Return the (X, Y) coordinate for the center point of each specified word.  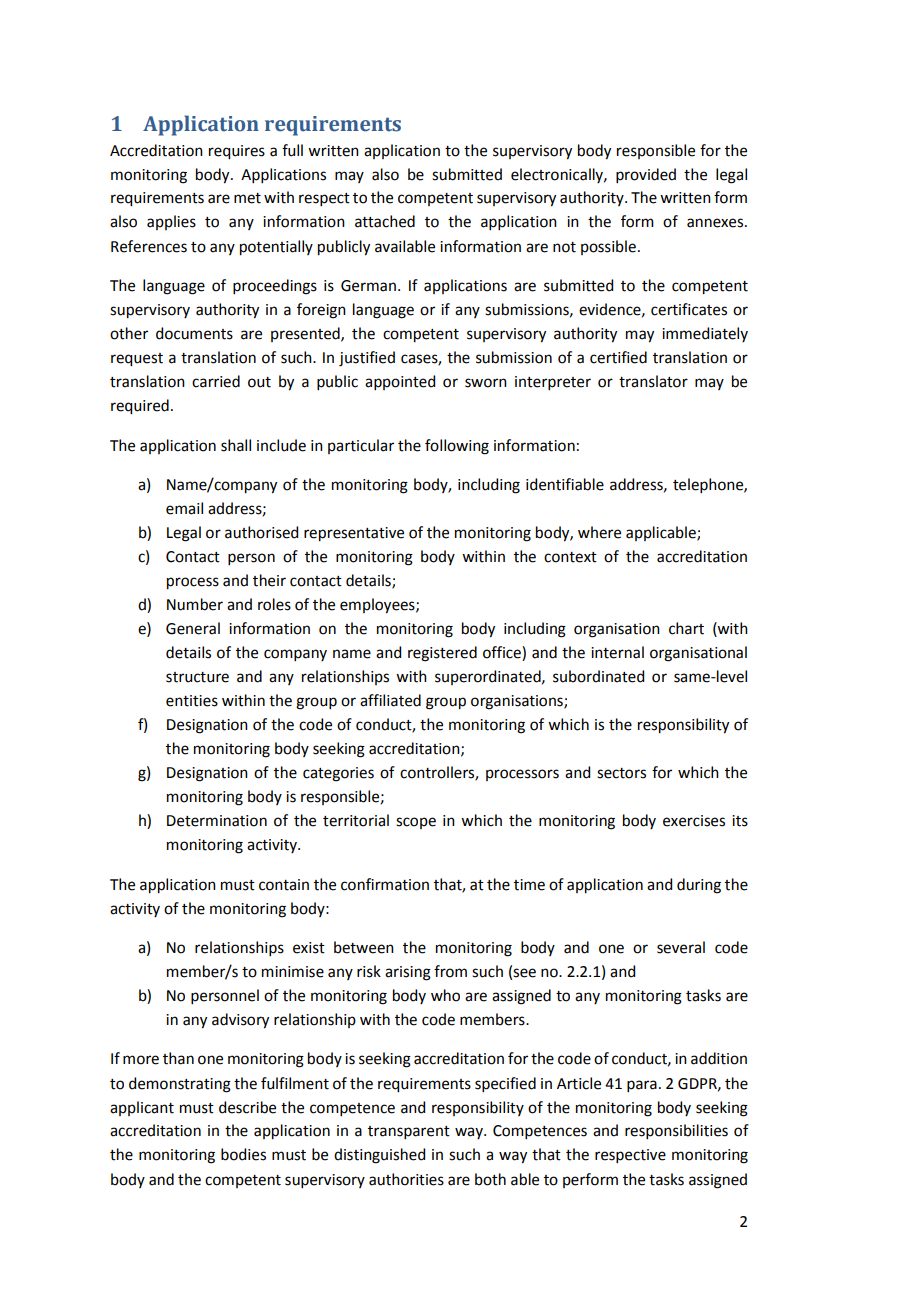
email (184, 508)
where (599, 532)
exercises (694, 821)
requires (237, 152)
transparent (409, 1132)
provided (646, 175)
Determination (217, 821)
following (457, 447)
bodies (243, 1154)
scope (416, 823)
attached (385, 221)
